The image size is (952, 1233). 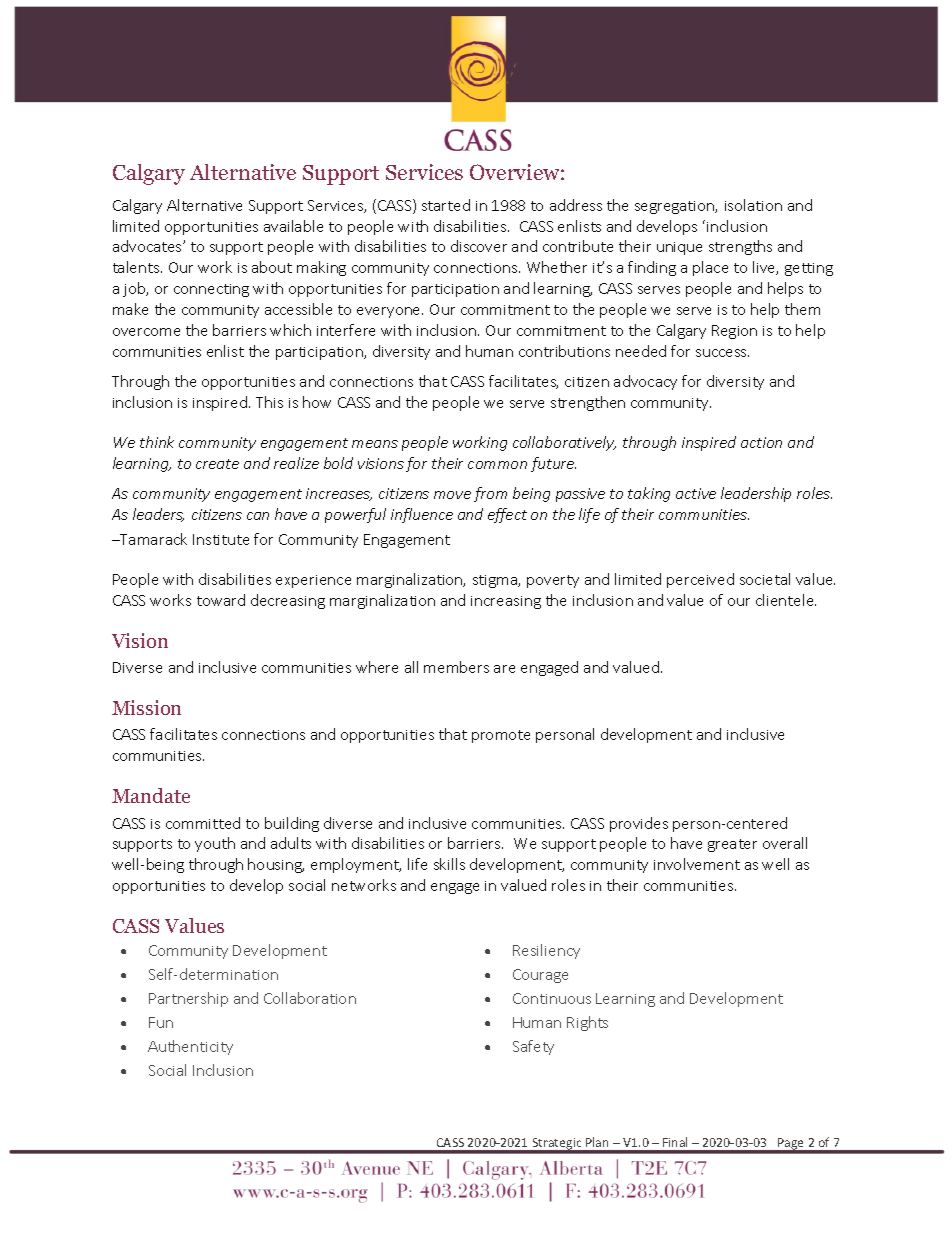 What do you see at coordinates (587, 1023) in the document?
I see `Rights` at bounding box center [587, 1023].
